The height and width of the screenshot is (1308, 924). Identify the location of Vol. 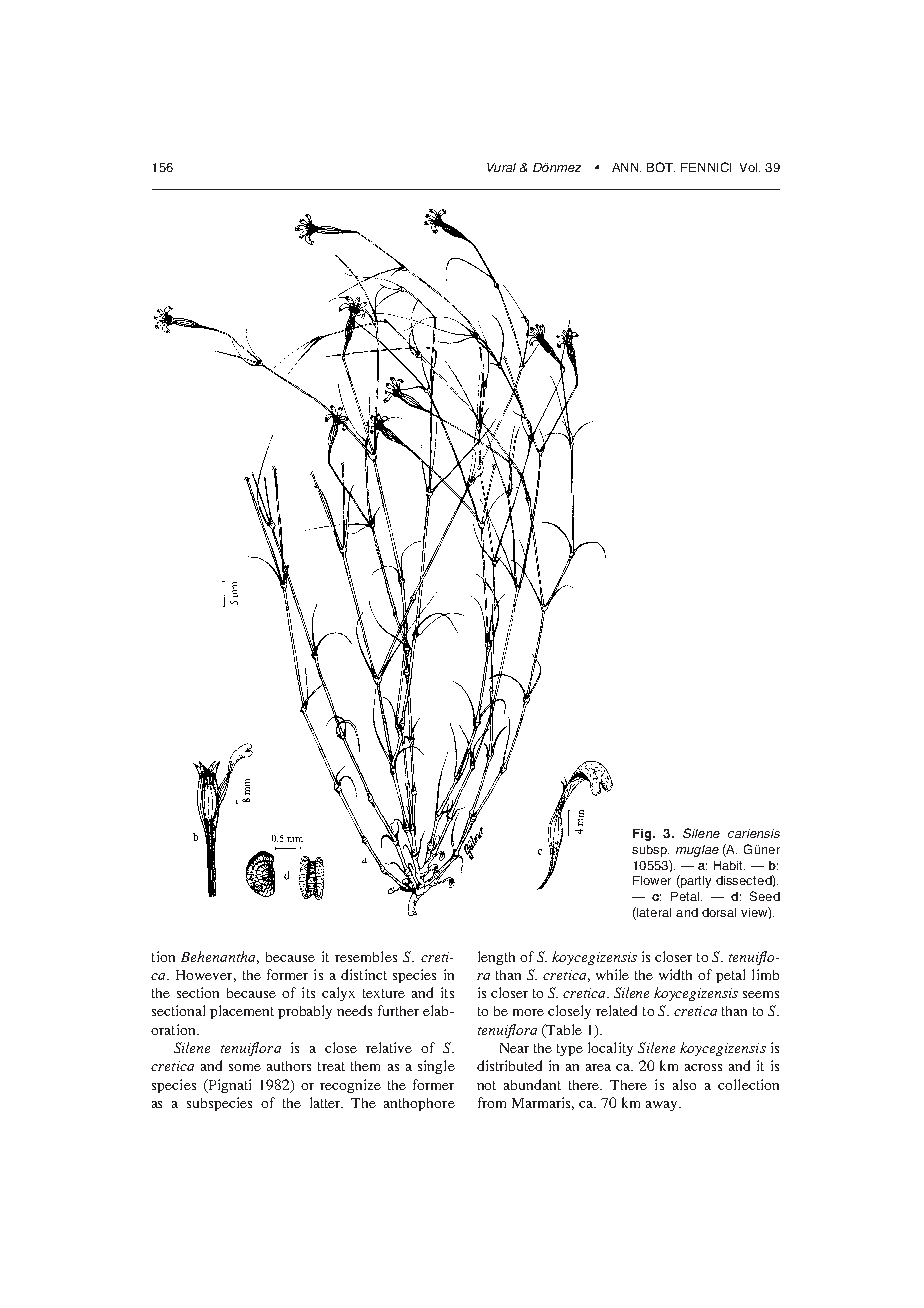
(750, 167).
